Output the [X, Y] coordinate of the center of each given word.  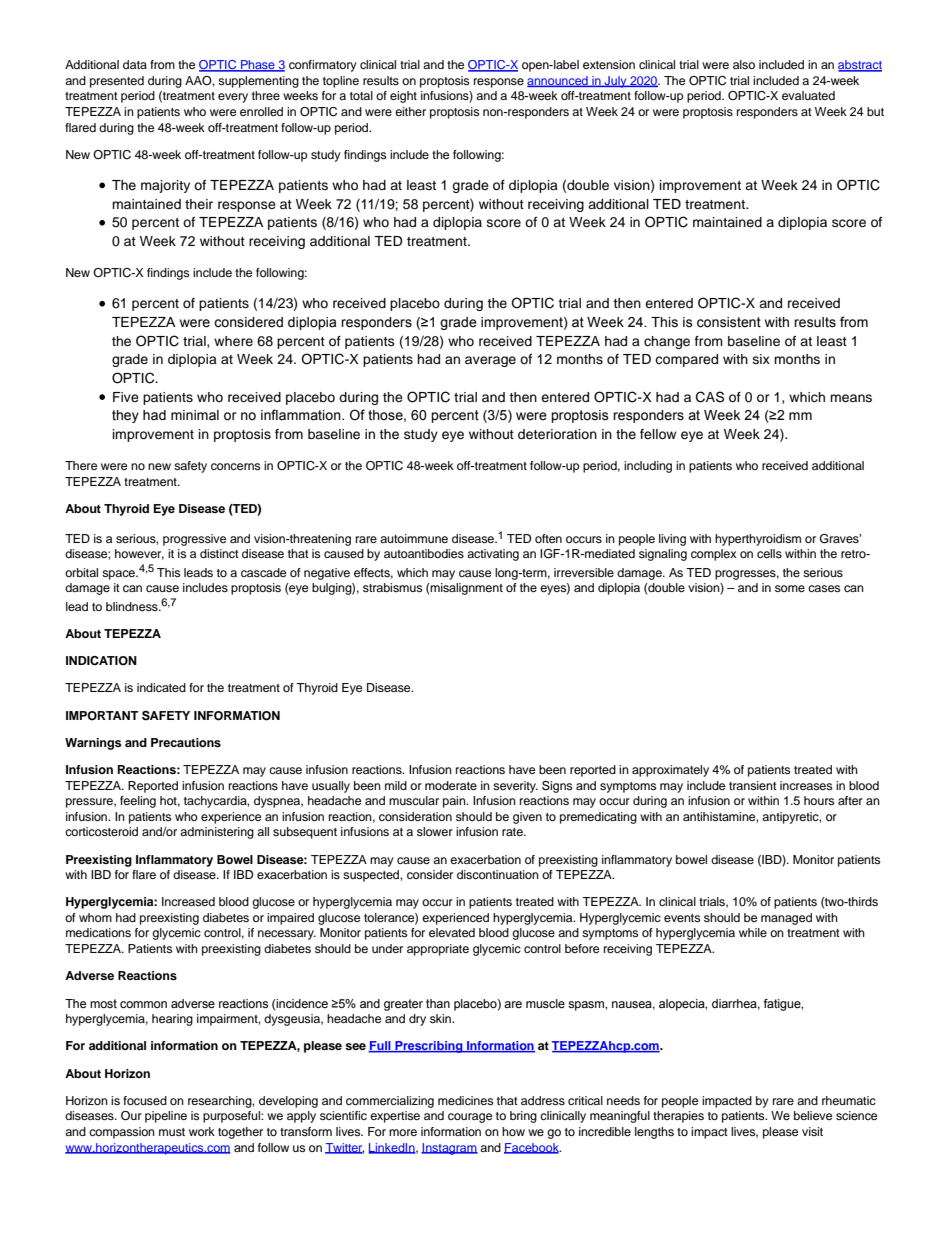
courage [470, 1118]
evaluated [808, 95]
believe [813, 1115]
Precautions [186, 742]
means [851, 398]
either [410, 111]
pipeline [166, 1117]
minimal [195, 415]
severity [515, 787]
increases [806, 785]
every [233, 98]
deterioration [557, 434]
